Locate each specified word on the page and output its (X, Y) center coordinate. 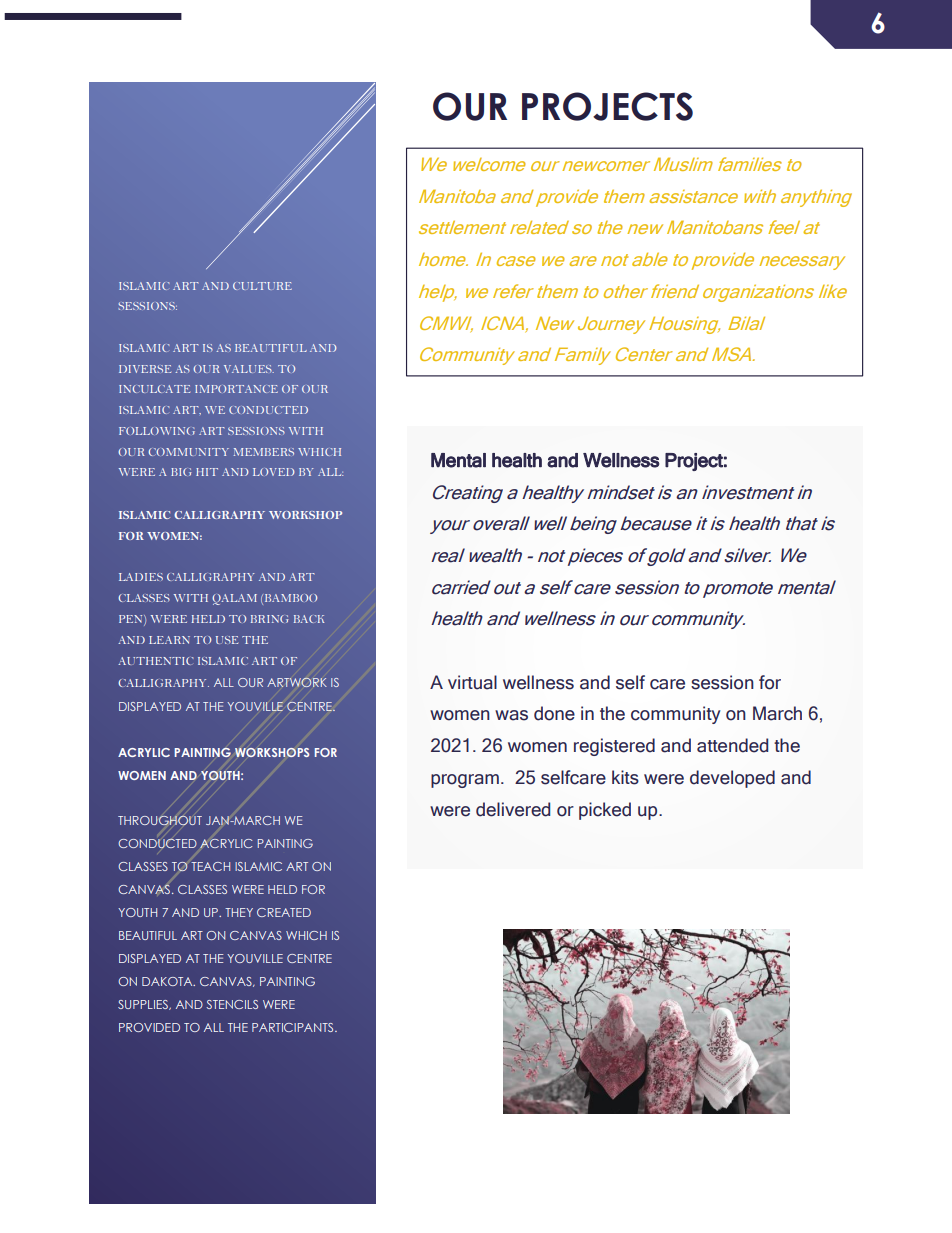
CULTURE (262, 286)
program (465, 781)
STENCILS (232, 1004)
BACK (309, 619)
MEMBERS (264, 452)
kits (625, 777)
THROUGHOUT (160, 820)
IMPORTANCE (236, 389)
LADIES (141, 577)
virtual (472, 682)
